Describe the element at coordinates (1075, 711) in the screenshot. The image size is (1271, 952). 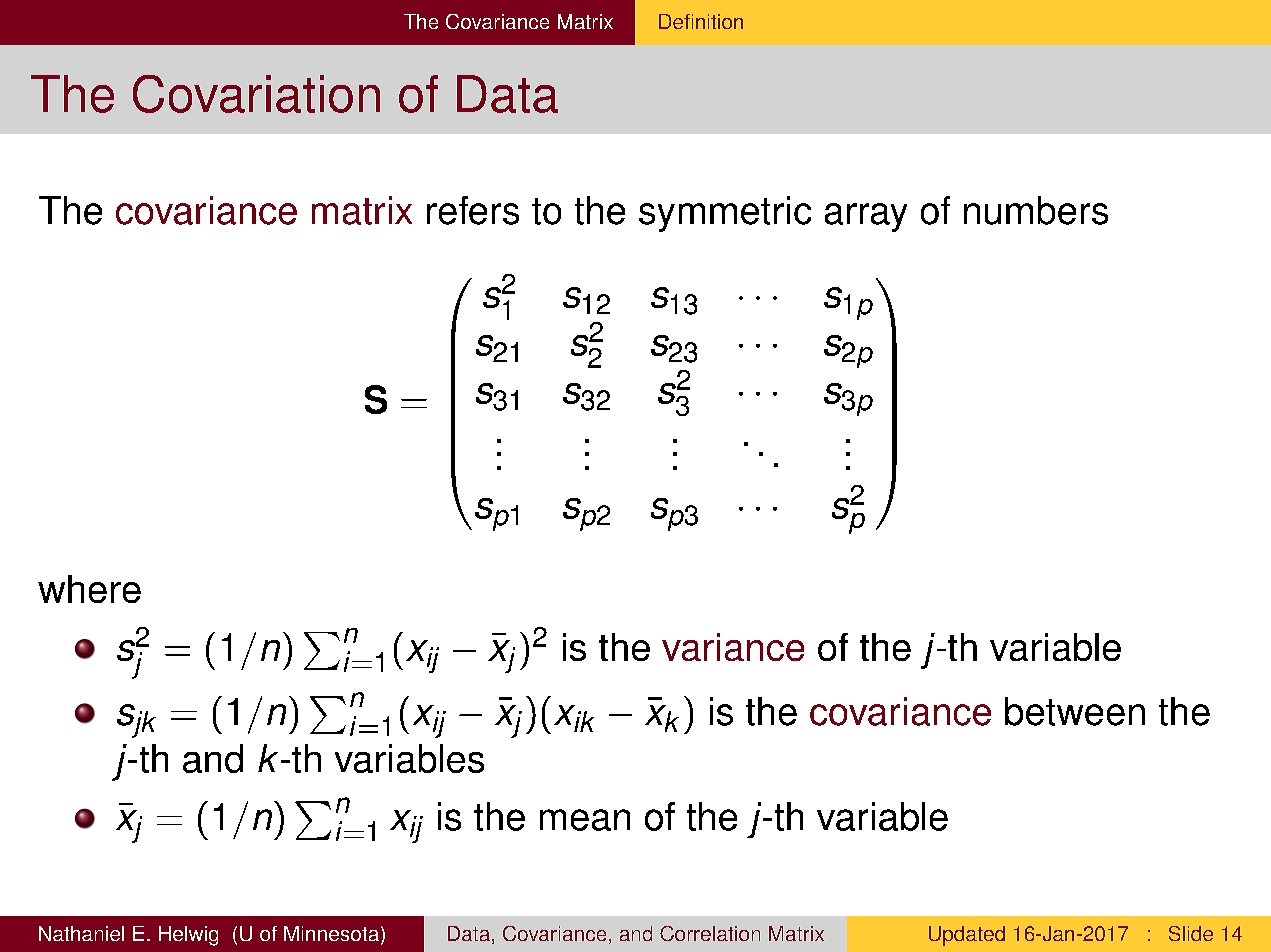
I see `between` at that location.
